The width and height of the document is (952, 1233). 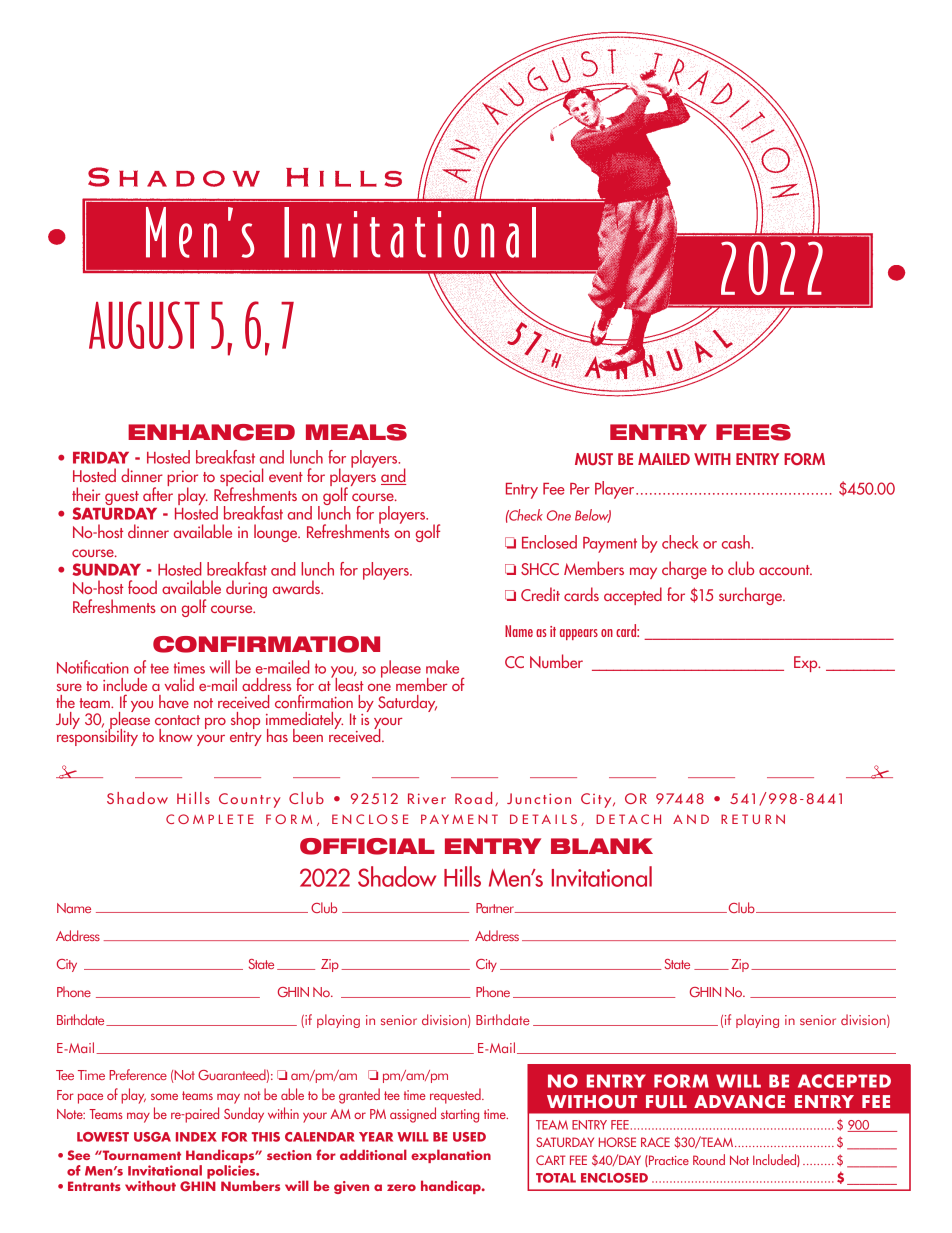 What do you see at coordinates (666, 1102) in the document?
I see `FULL` at bounding box center [666, 1102].
